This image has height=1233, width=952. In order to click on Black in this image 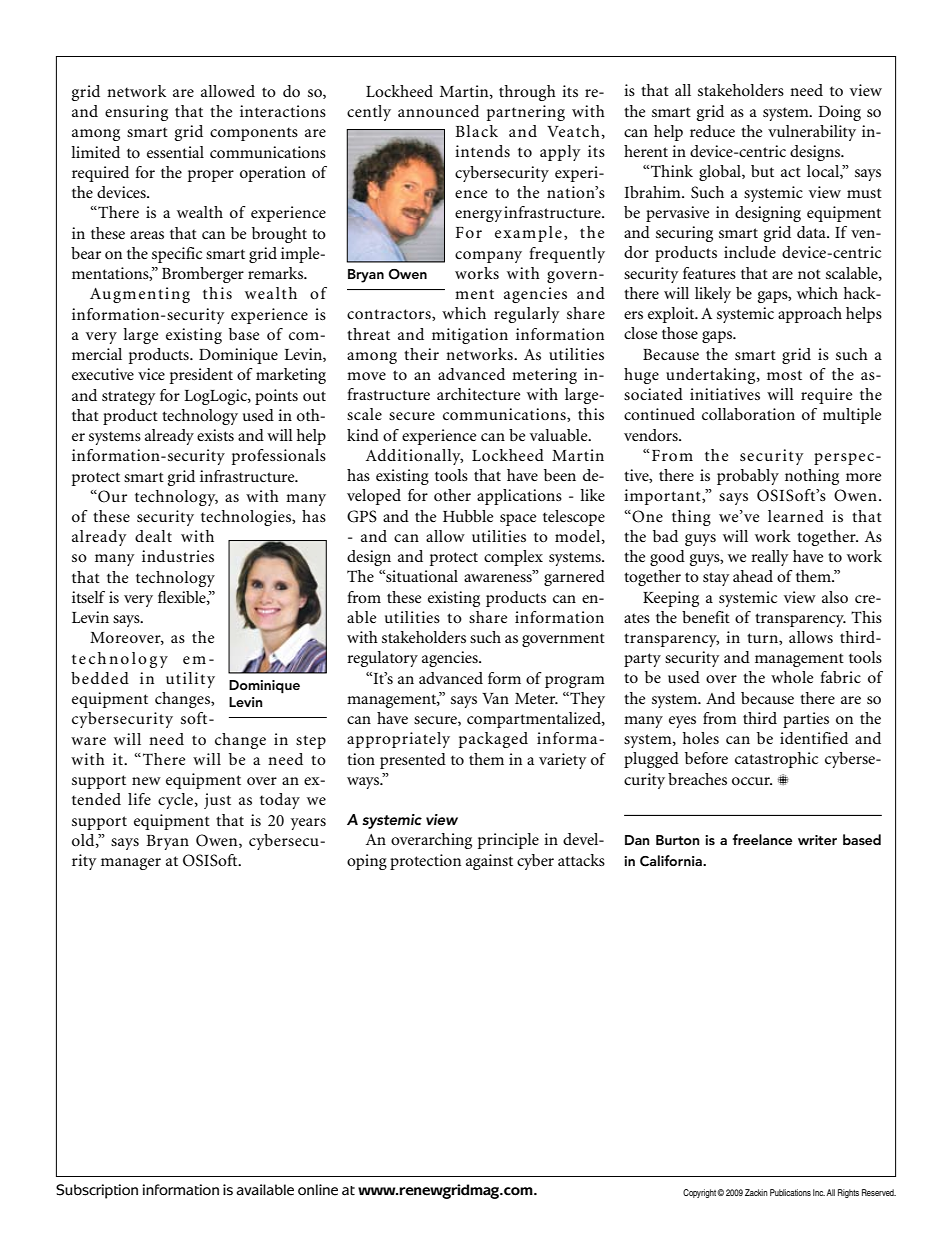, I will do `click(476, 131)`.
